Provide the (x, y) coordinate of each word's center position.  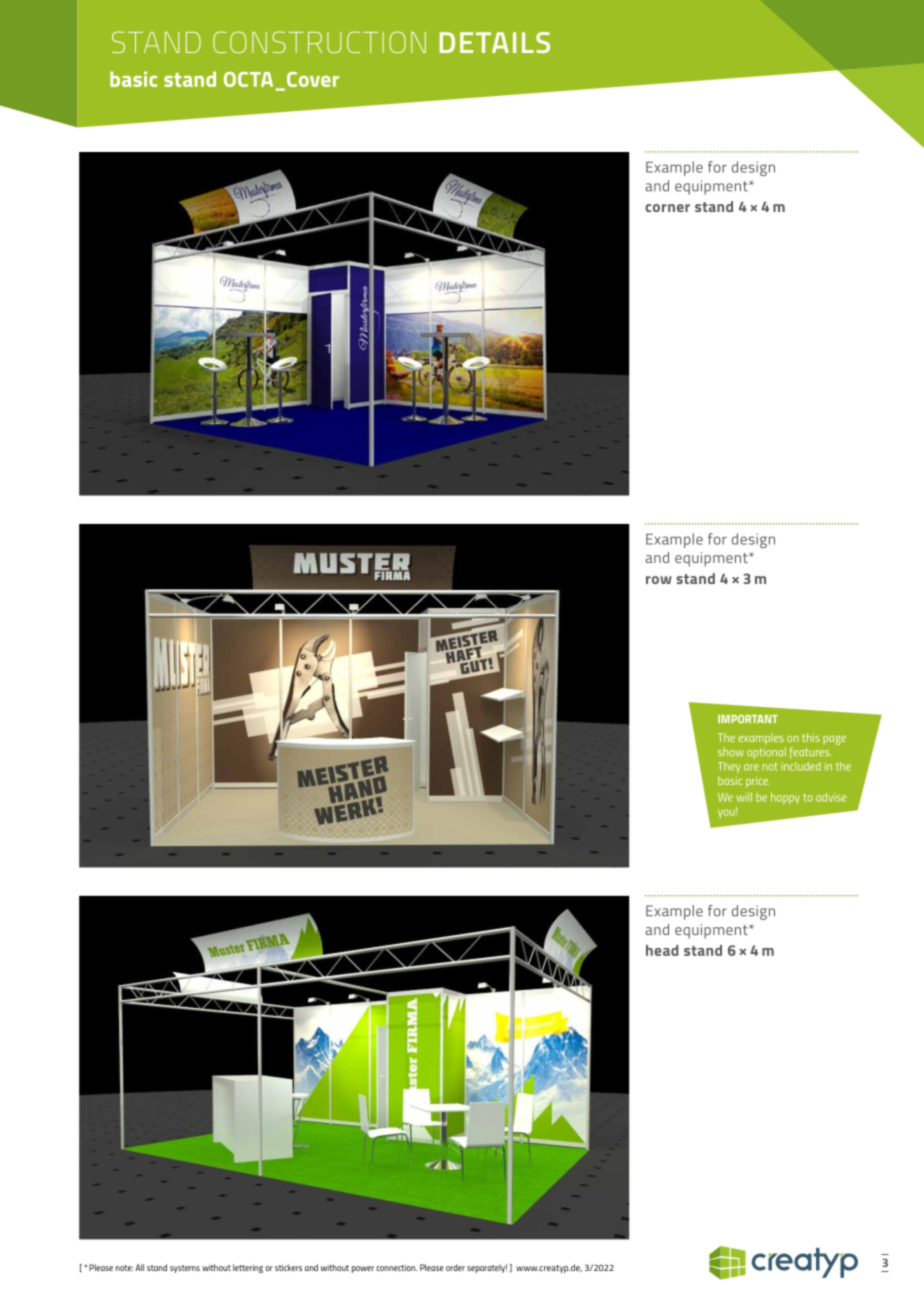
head (662, 950)
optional (766, 753)
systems (185, 1269)
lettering (248, 1268)
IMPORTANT (748, 719)
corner (667, 208)
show (731, 752)
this (811, 737)
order (455, 1267)
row (659, 580)
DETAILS (495, 42)
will (744, 797)
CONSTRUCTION (319, 42)
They (729, 767)
